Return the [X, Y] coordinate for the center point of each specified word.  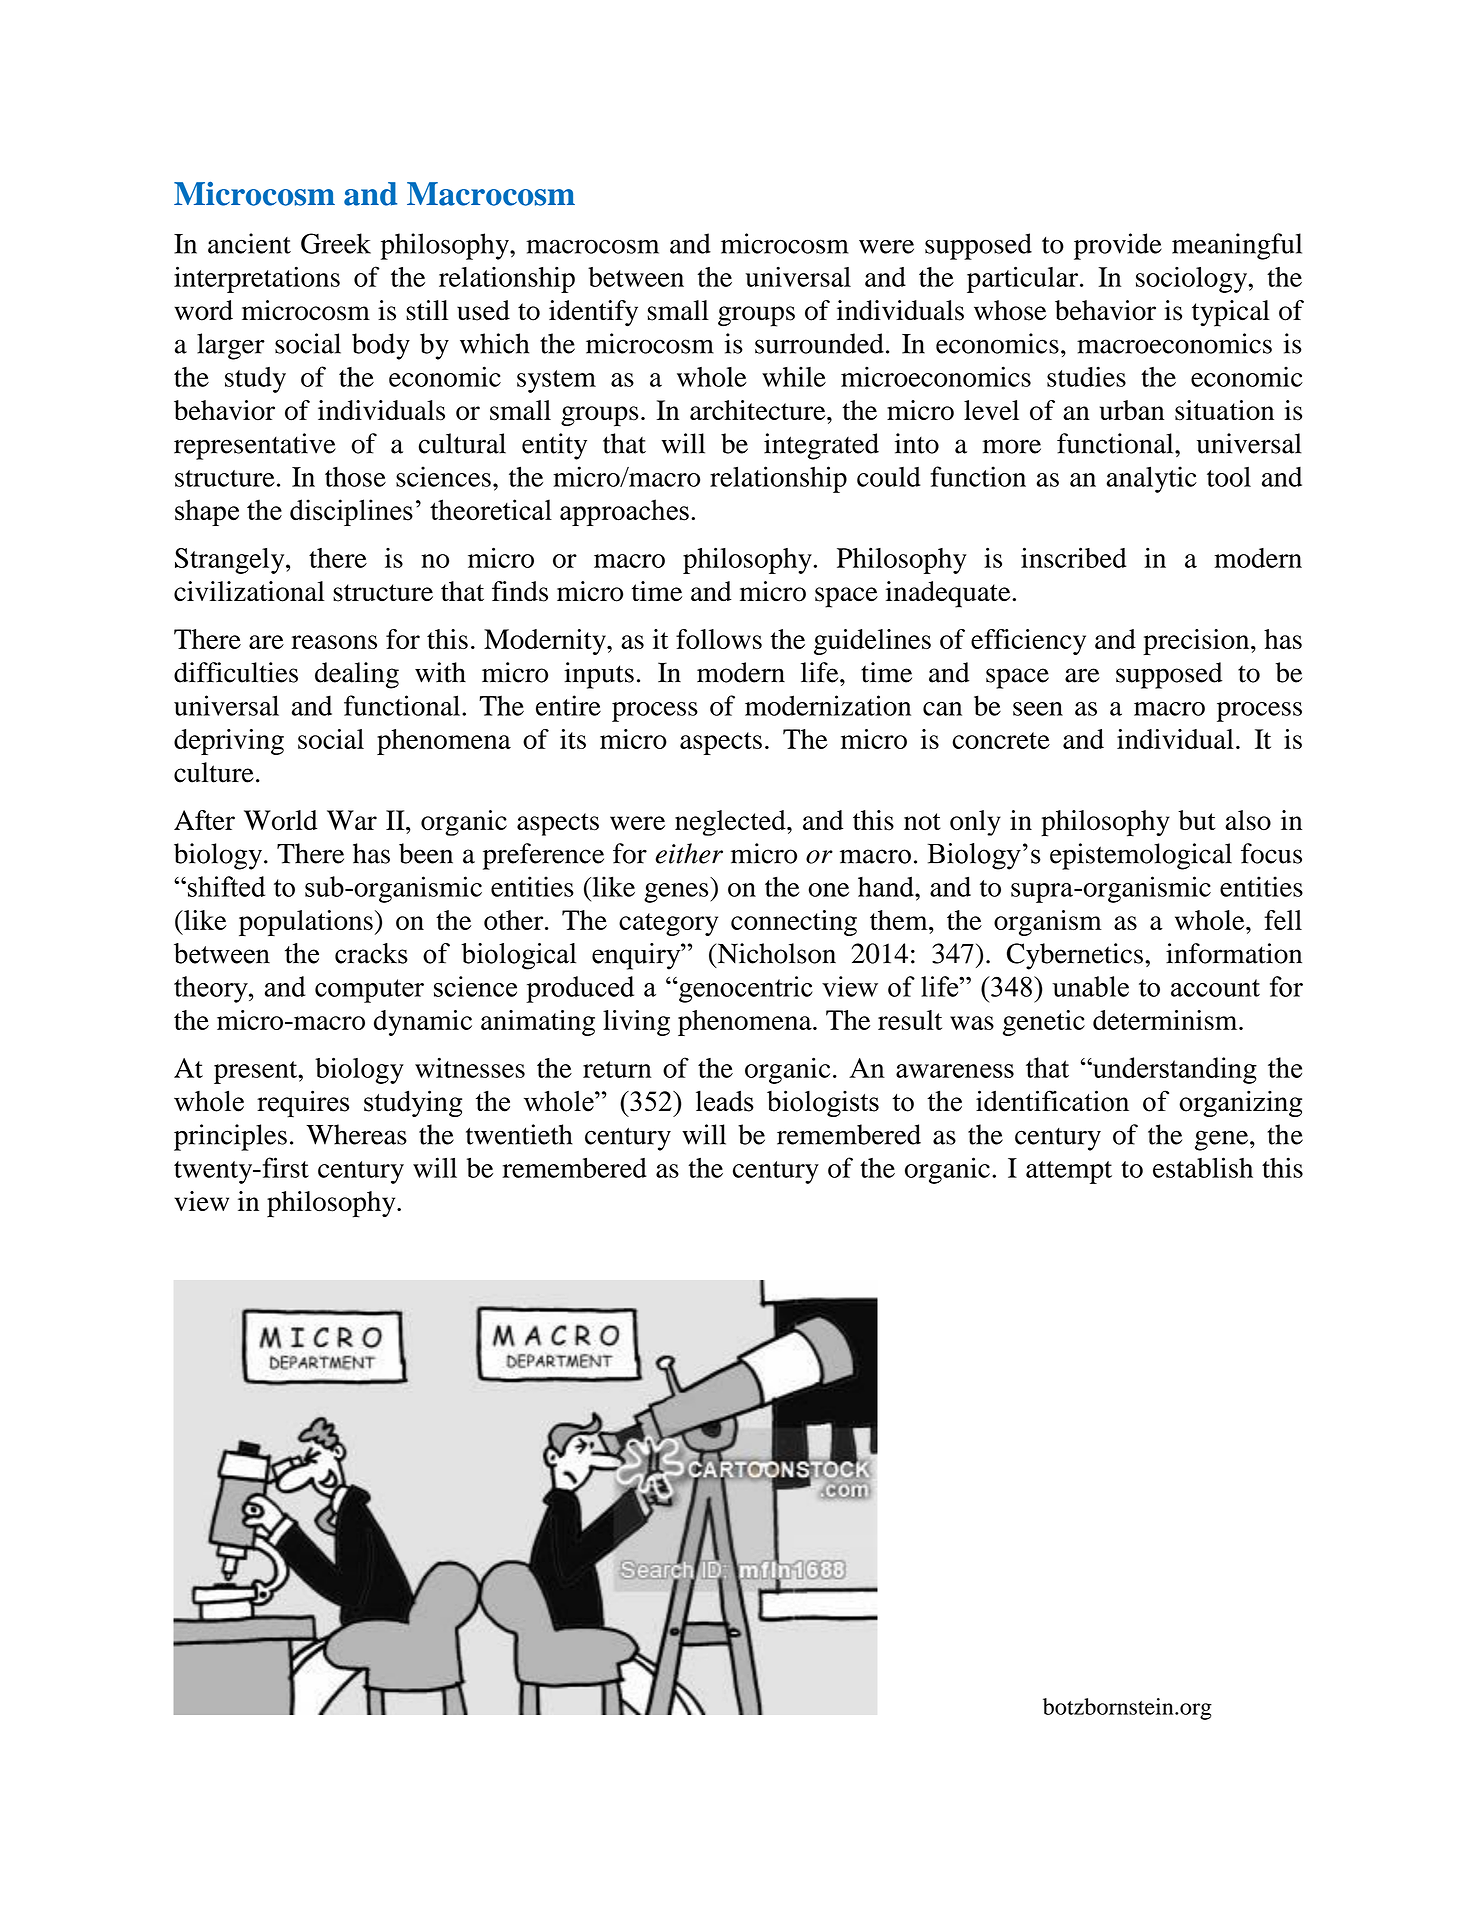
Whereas [356, 1134]
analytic [1151, 479]
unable [1090, 986]
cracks [371, 953]
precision [1197, 642]
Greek [336, 243]
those [355, 477]
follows [719, 639]
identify [593, 313]
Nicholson [775, 953]
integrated [821, 446]
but [1196, 820]
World [280, 820]
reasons [334, 642]
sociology [1192, 280]
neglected [731, 823]
